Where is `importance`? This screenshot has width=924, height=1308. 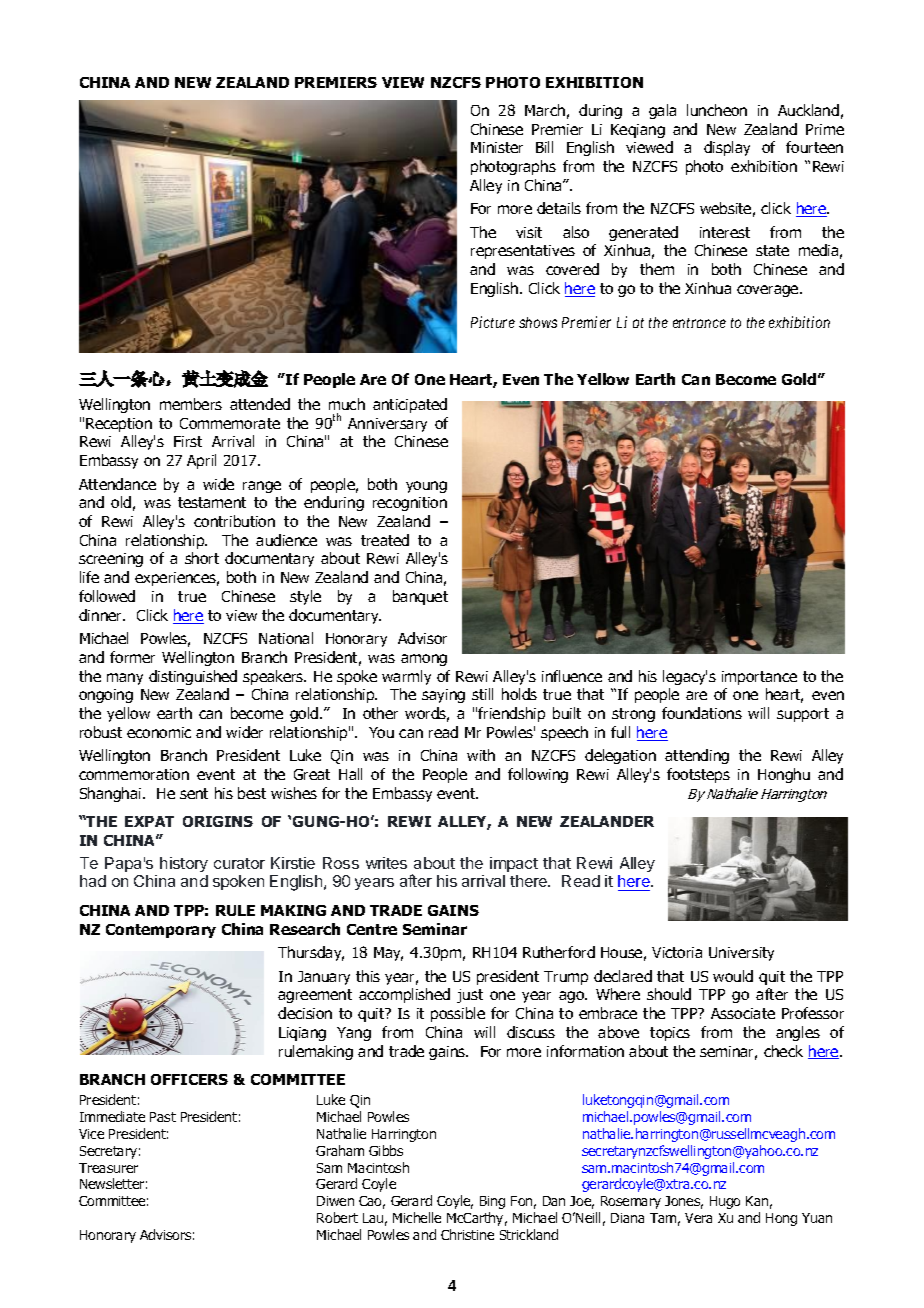 importance is located at coordinates (759, 678).
